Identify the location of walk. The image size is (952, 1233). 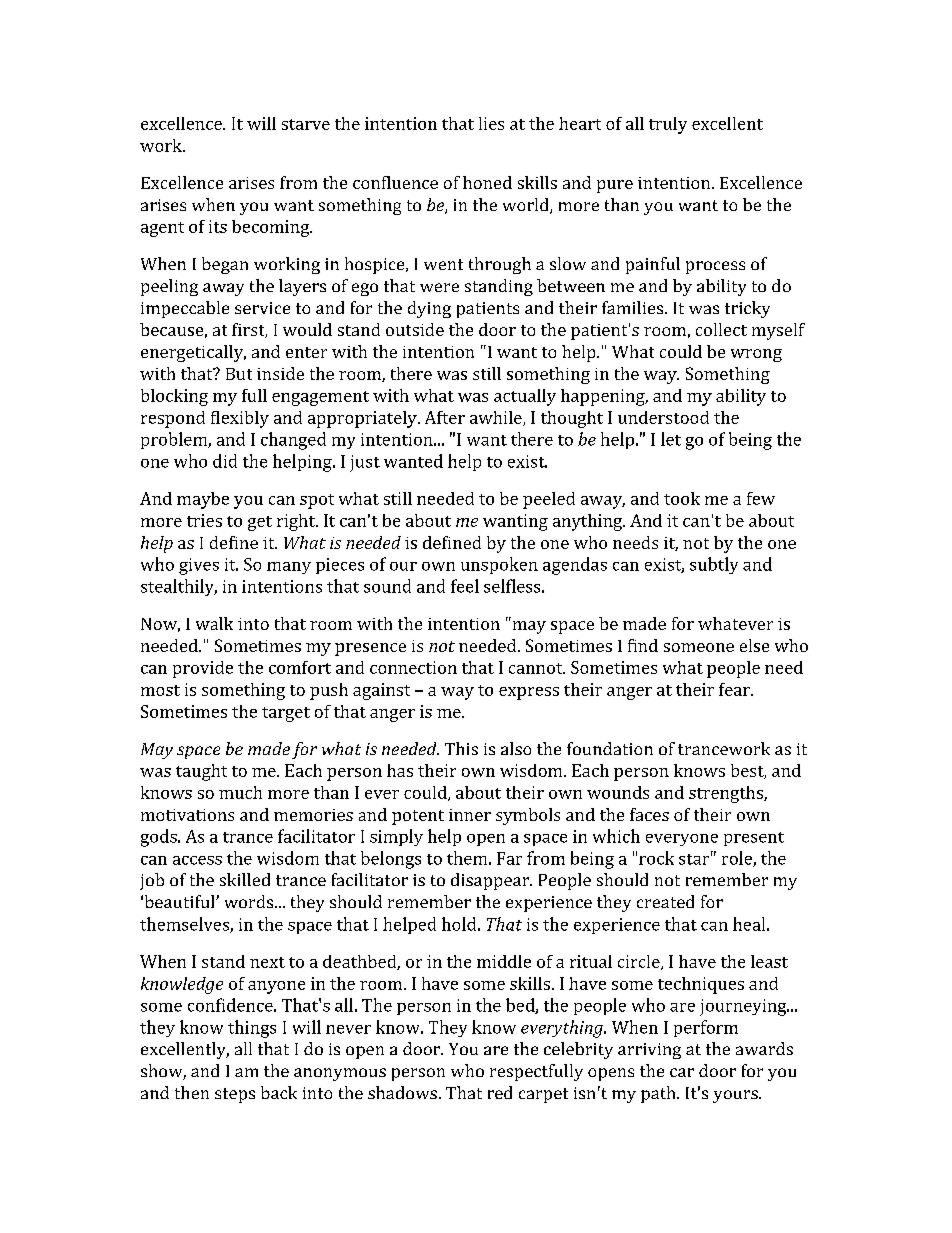
(214, 623).
